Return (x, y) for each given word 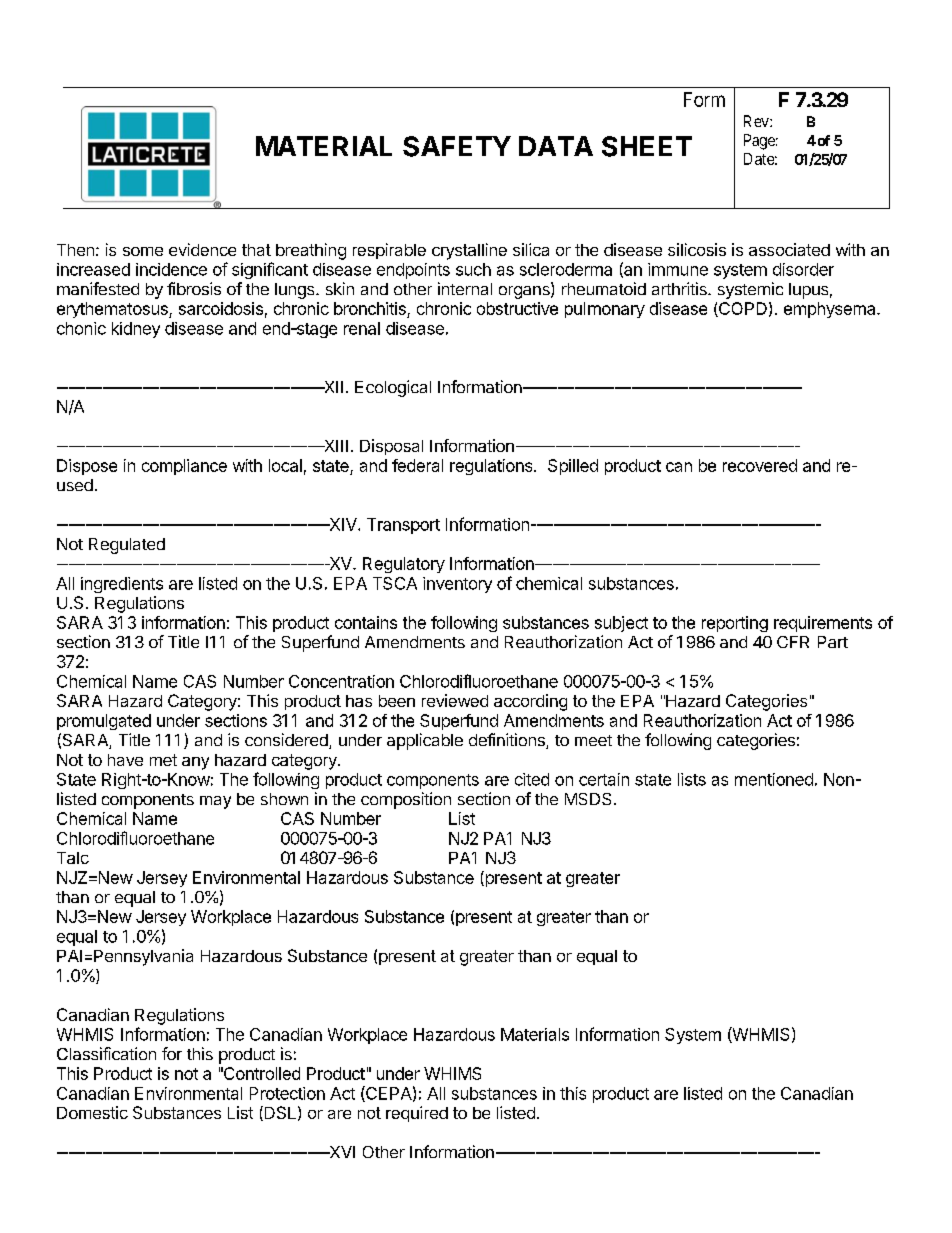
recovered (760, 465)
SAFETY (457, 146)
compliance (184, 467)
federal (417, 465)
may (215, 802)
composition (406, 800)
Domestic (92, 1112)
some (143, 251)
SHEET (647, 146)
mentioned (774, 779)
